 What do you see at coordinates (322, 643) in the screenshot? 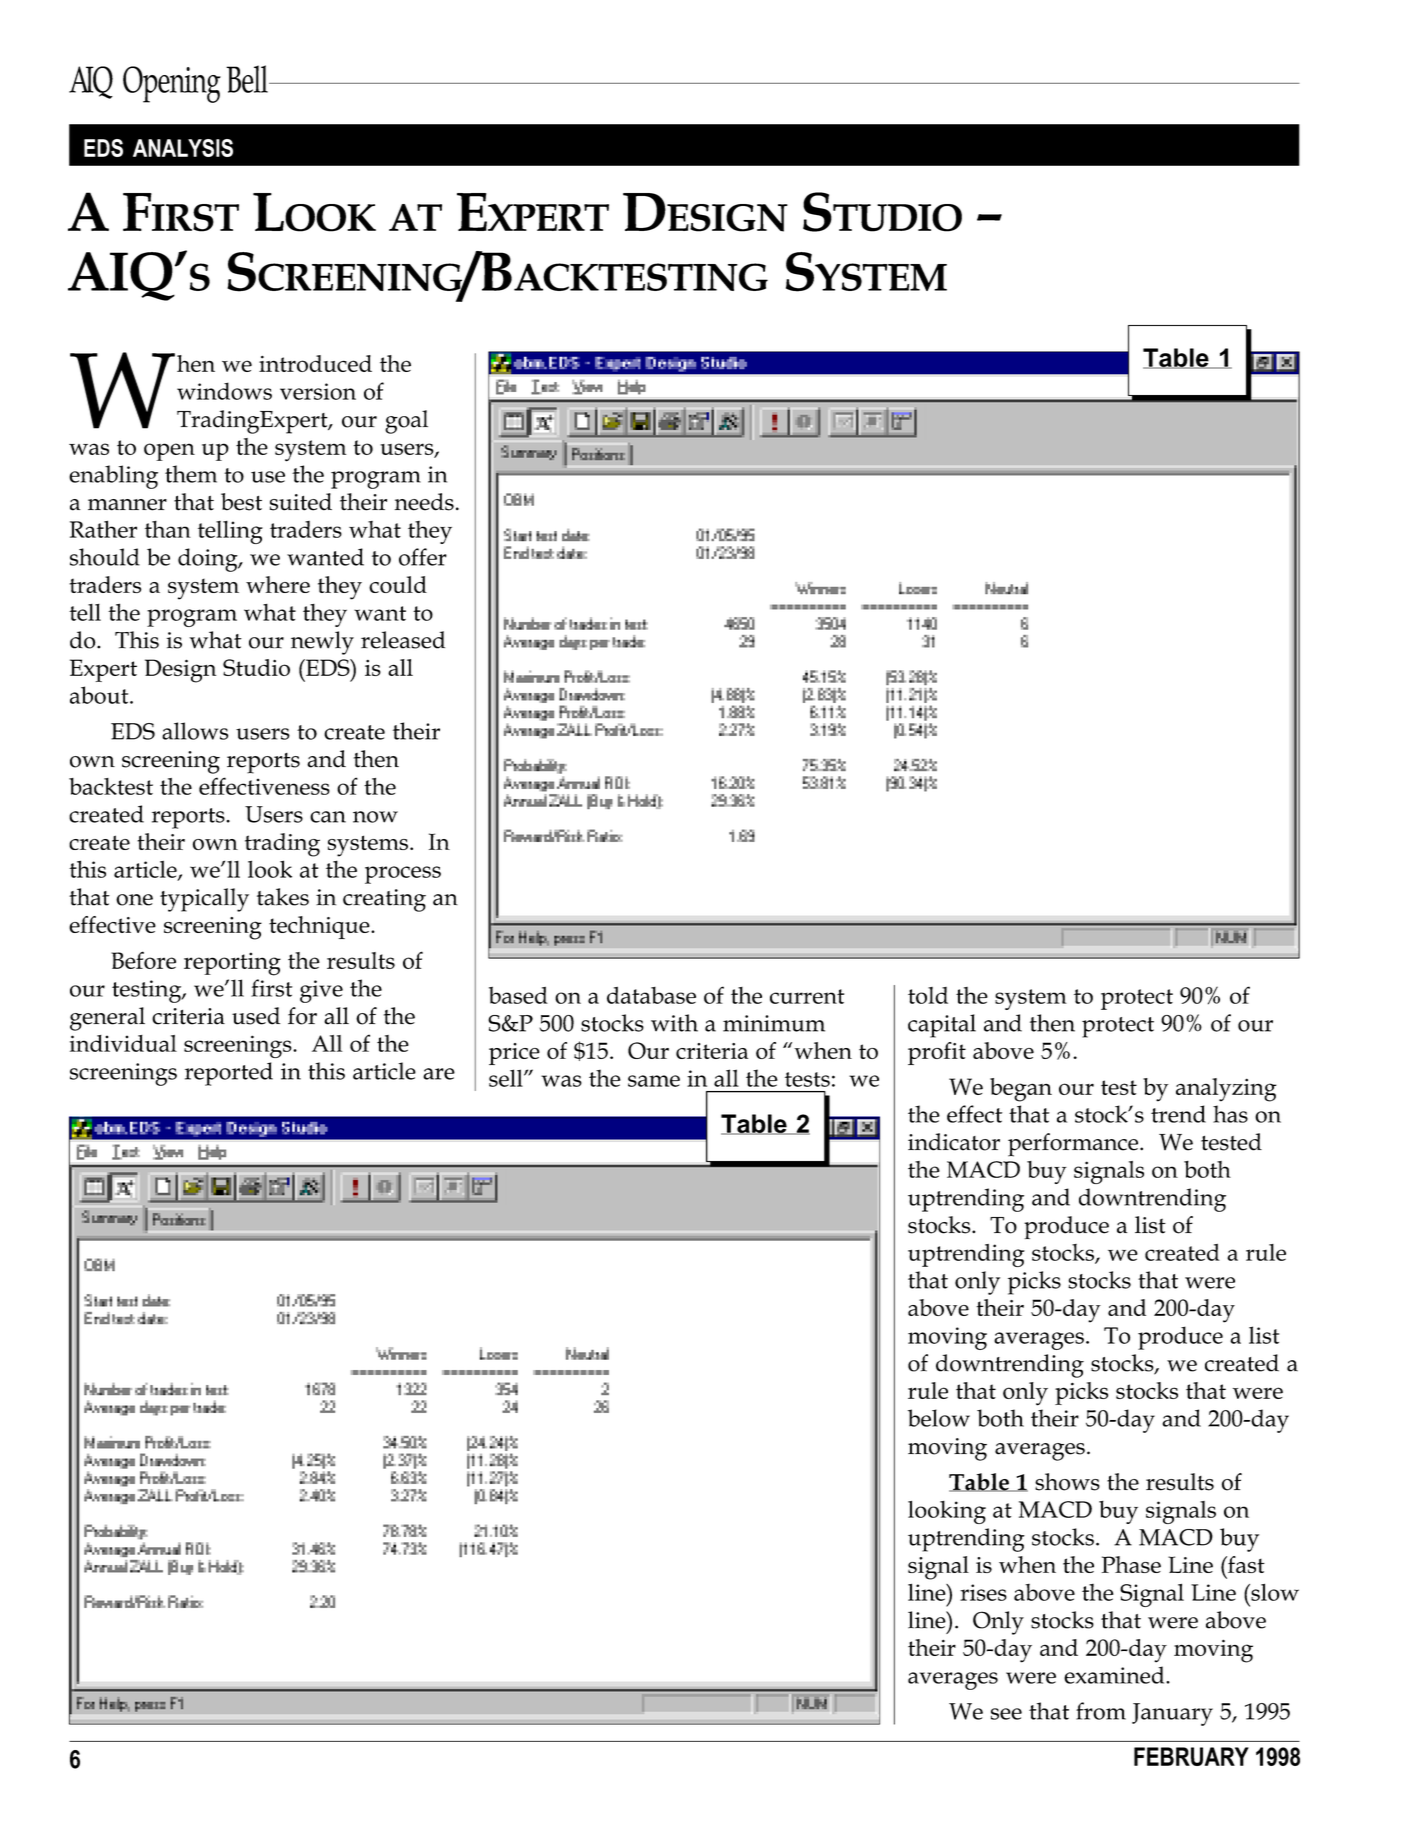
I see `newly` at bounding box center [322, 643].
